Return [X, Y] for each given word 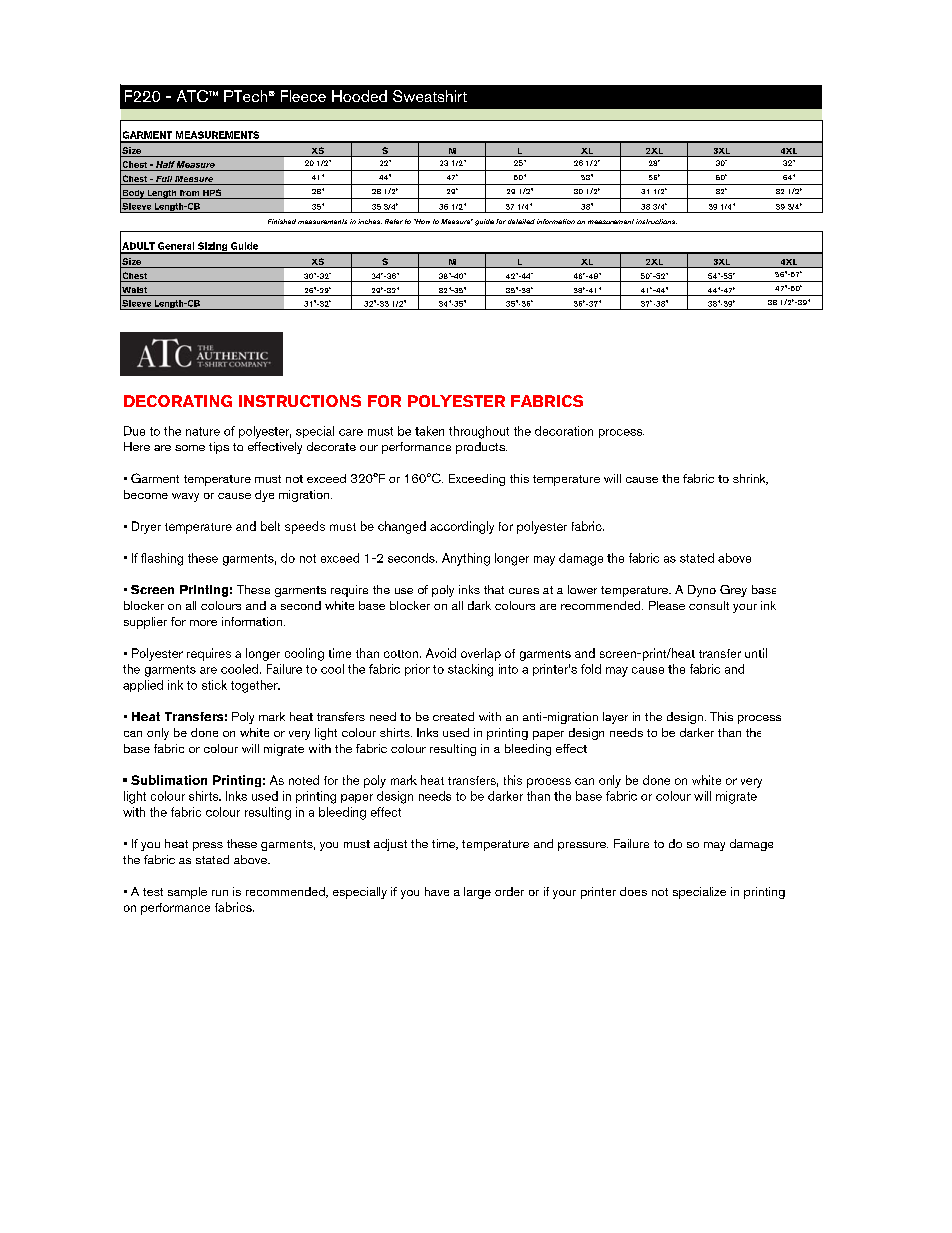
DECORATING [178, 401]
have [437, 891]
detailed [521, 221]
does [633, 891]
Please [667, 605]
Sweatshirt [430, 96]
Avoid [441, 653]
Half [165, 164]
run [220, 893]
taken [429, 431]
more [203, 623]
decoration [564, 431]
